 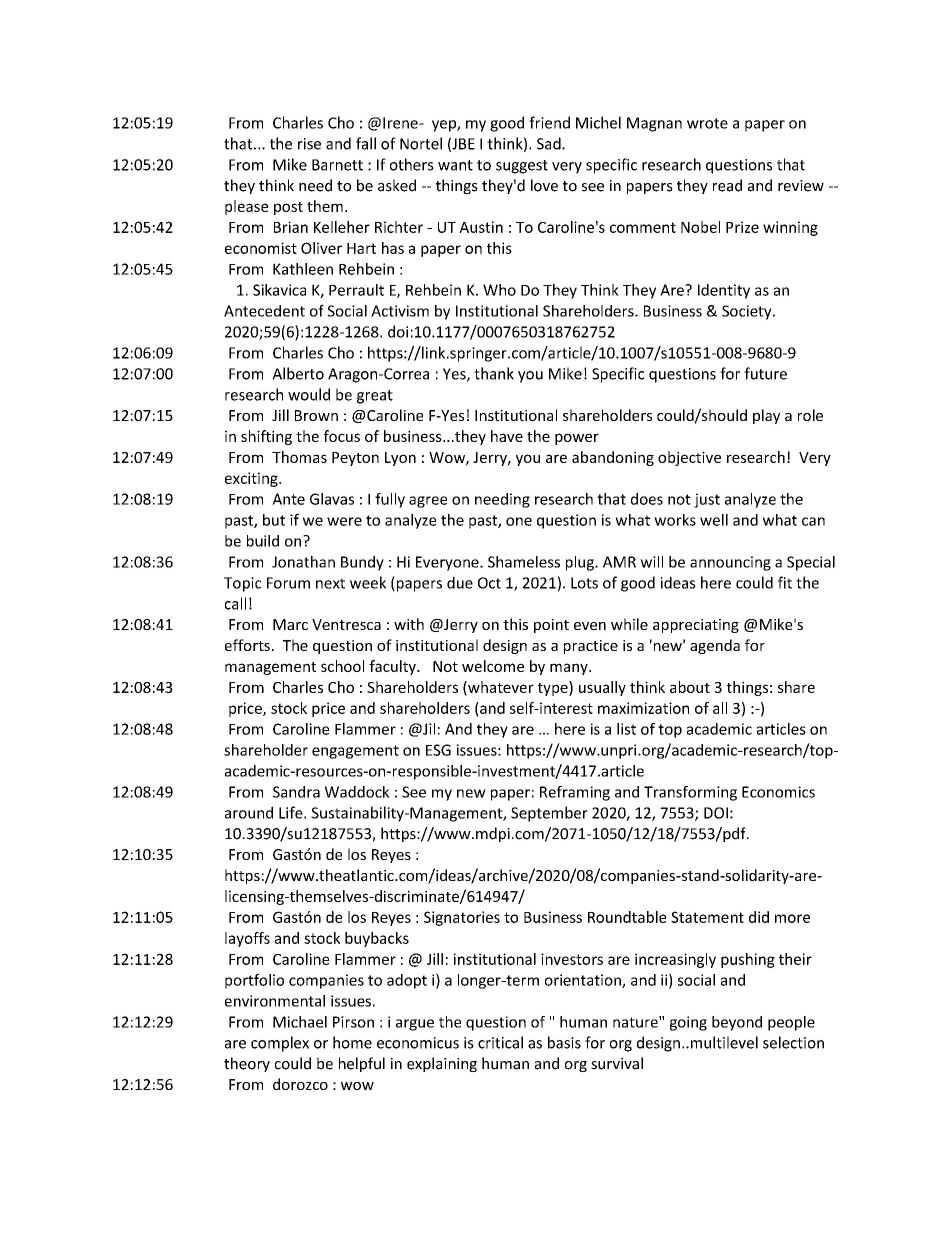 I want to click on Michael, so click(x=300, y=1022).
